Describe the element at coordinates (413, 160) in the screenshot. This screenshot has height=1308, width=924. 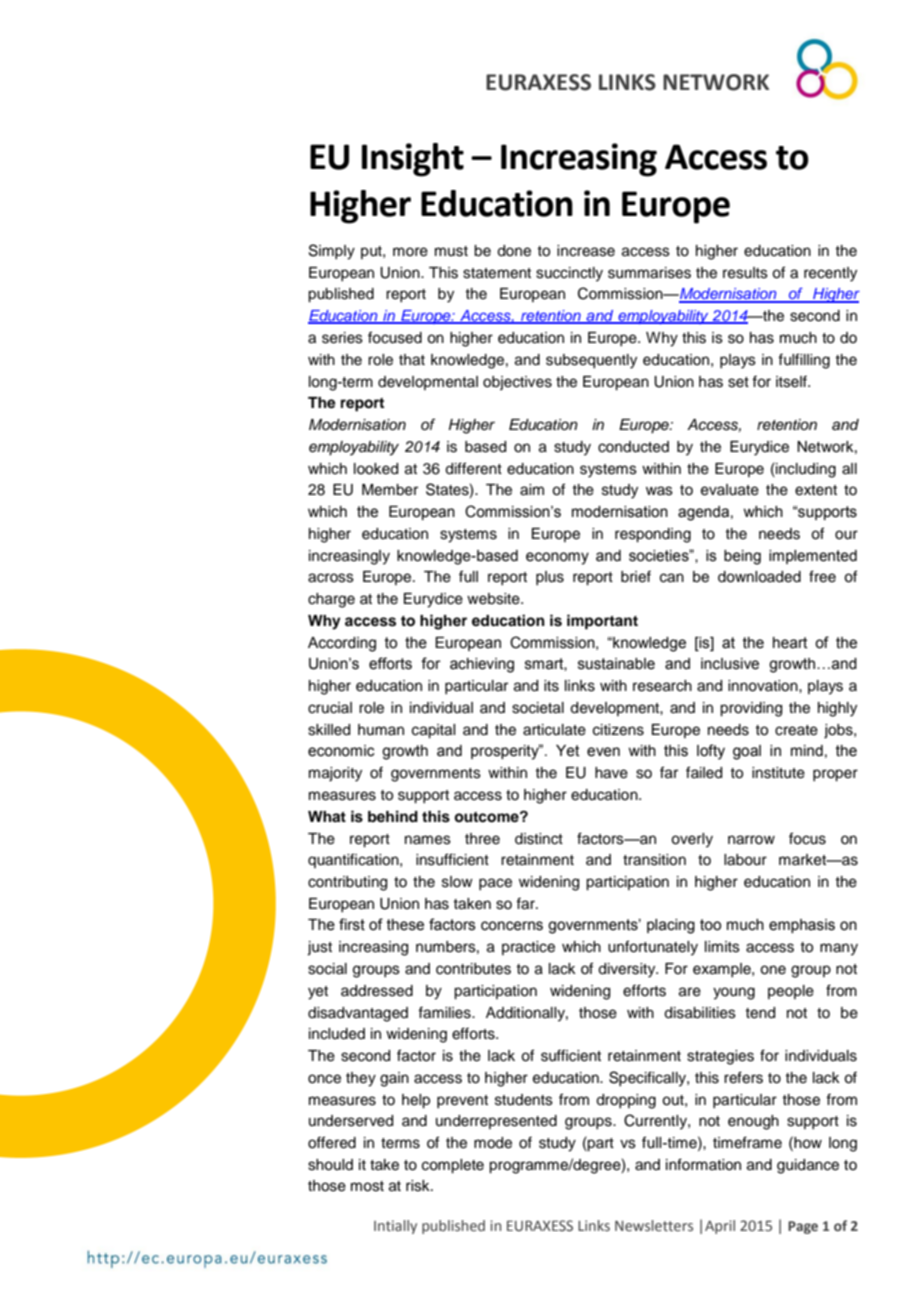
I see `Insight` at that location.
